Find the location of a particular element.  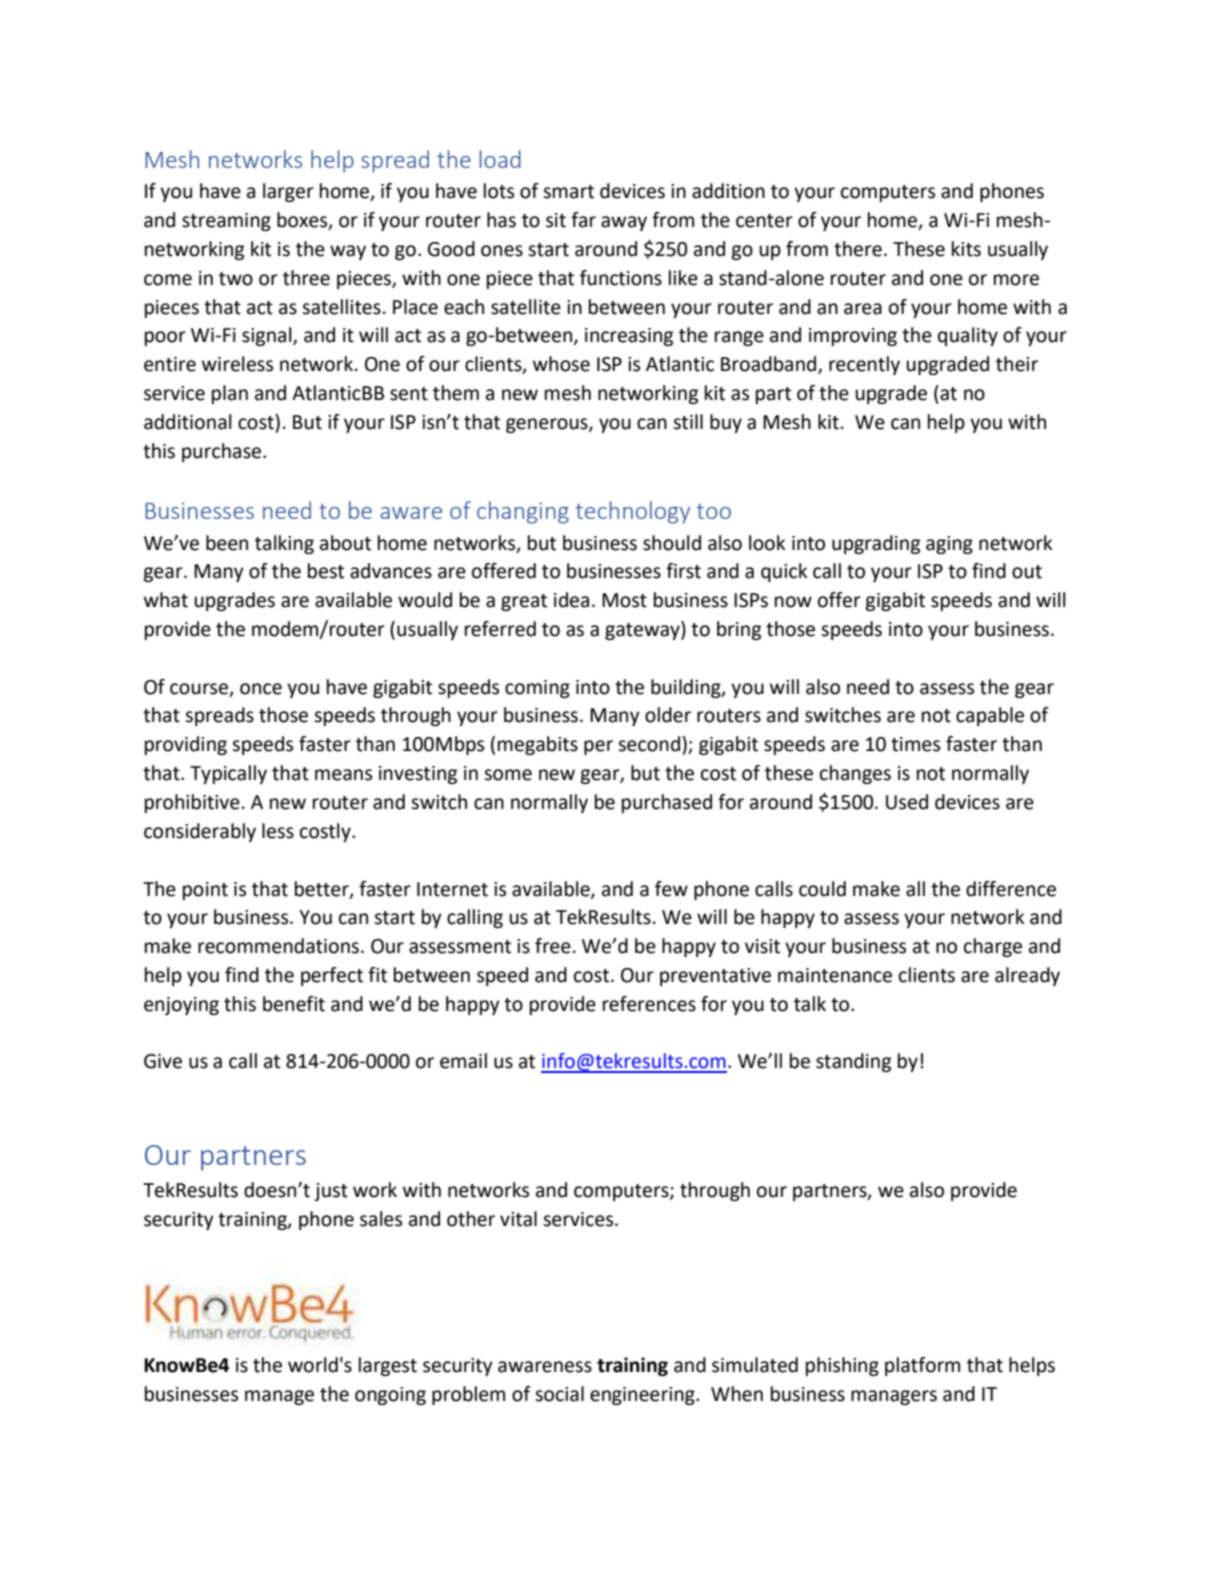

larger is located at coordinates (288, 192).
